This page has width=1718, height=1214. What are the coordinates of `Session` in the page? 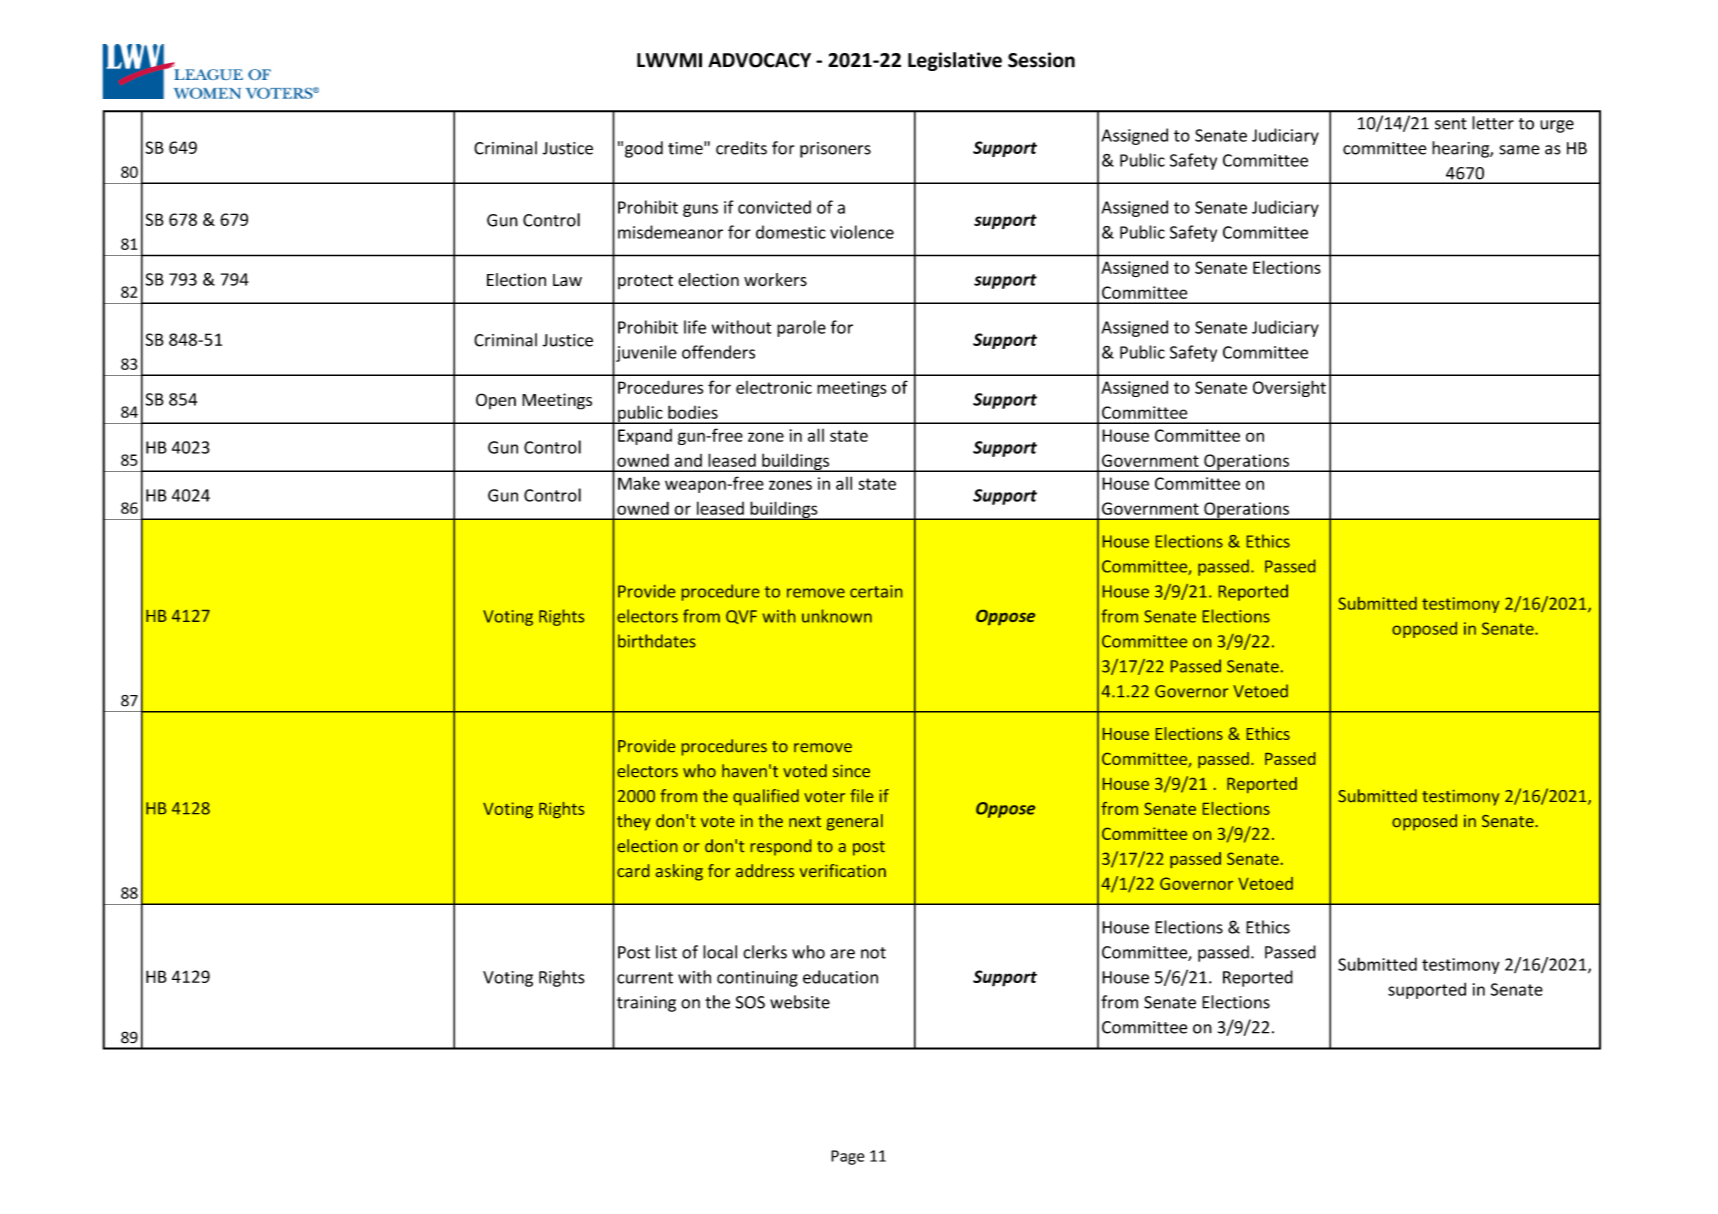 It's located at (1041, 60).
